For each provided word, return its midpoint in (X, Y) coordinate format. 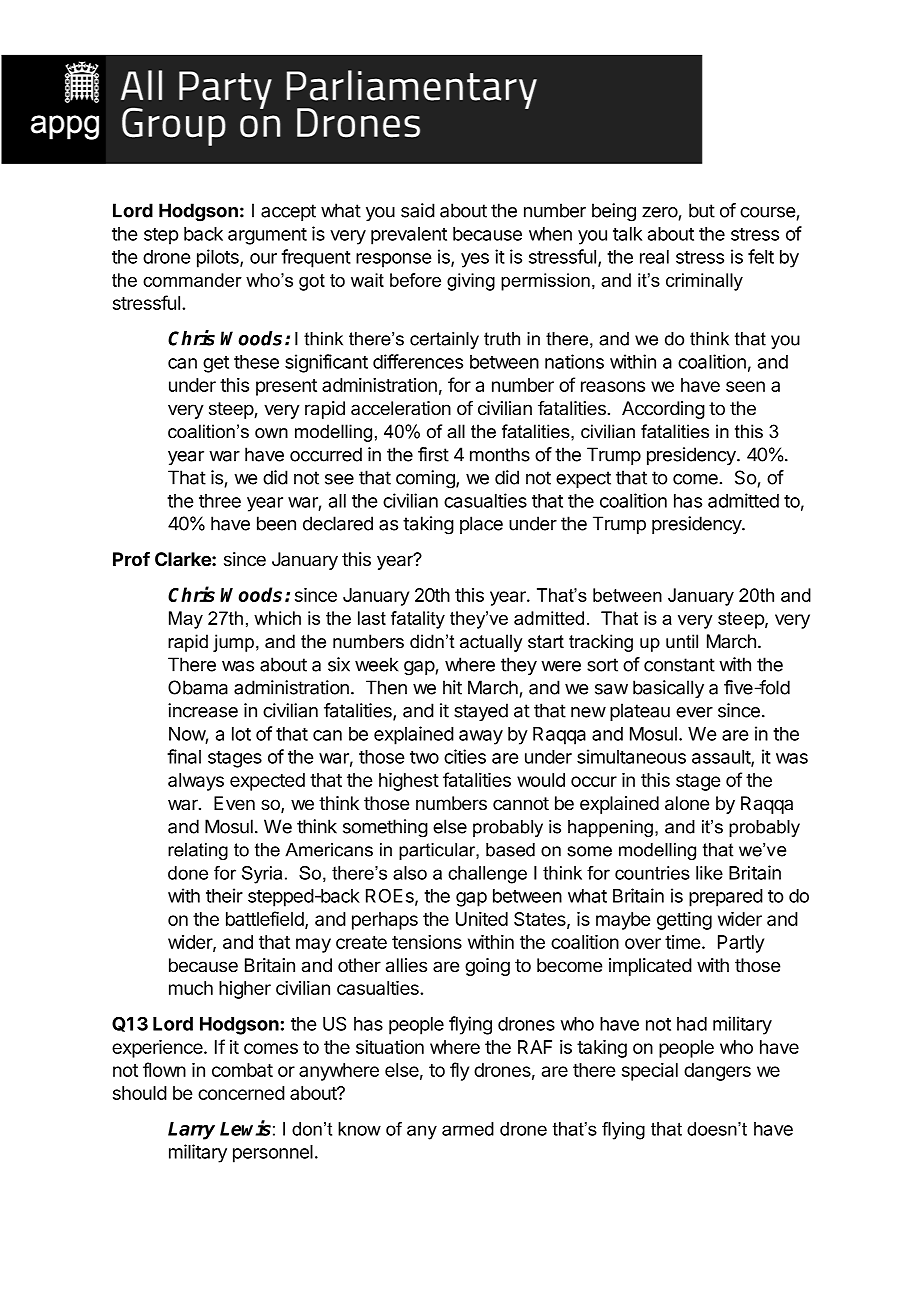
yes (475, 260)
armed (468, 1129)
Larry (191, 1131)
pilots (219, 258)
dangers (717, 1072)
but (702, 210)
